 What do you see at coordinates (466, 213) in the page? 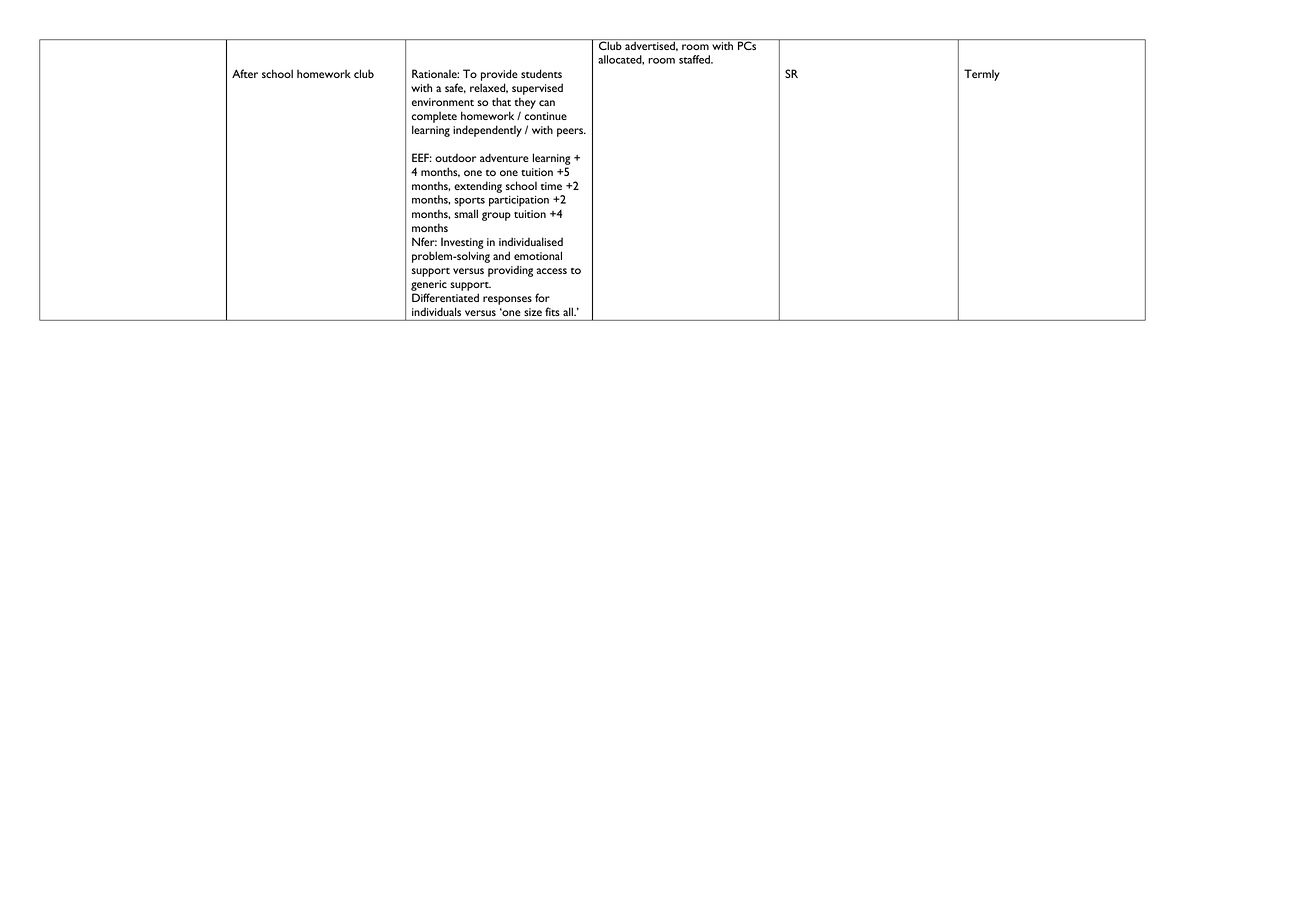
I see `small` at bounding box center [466, 213].
